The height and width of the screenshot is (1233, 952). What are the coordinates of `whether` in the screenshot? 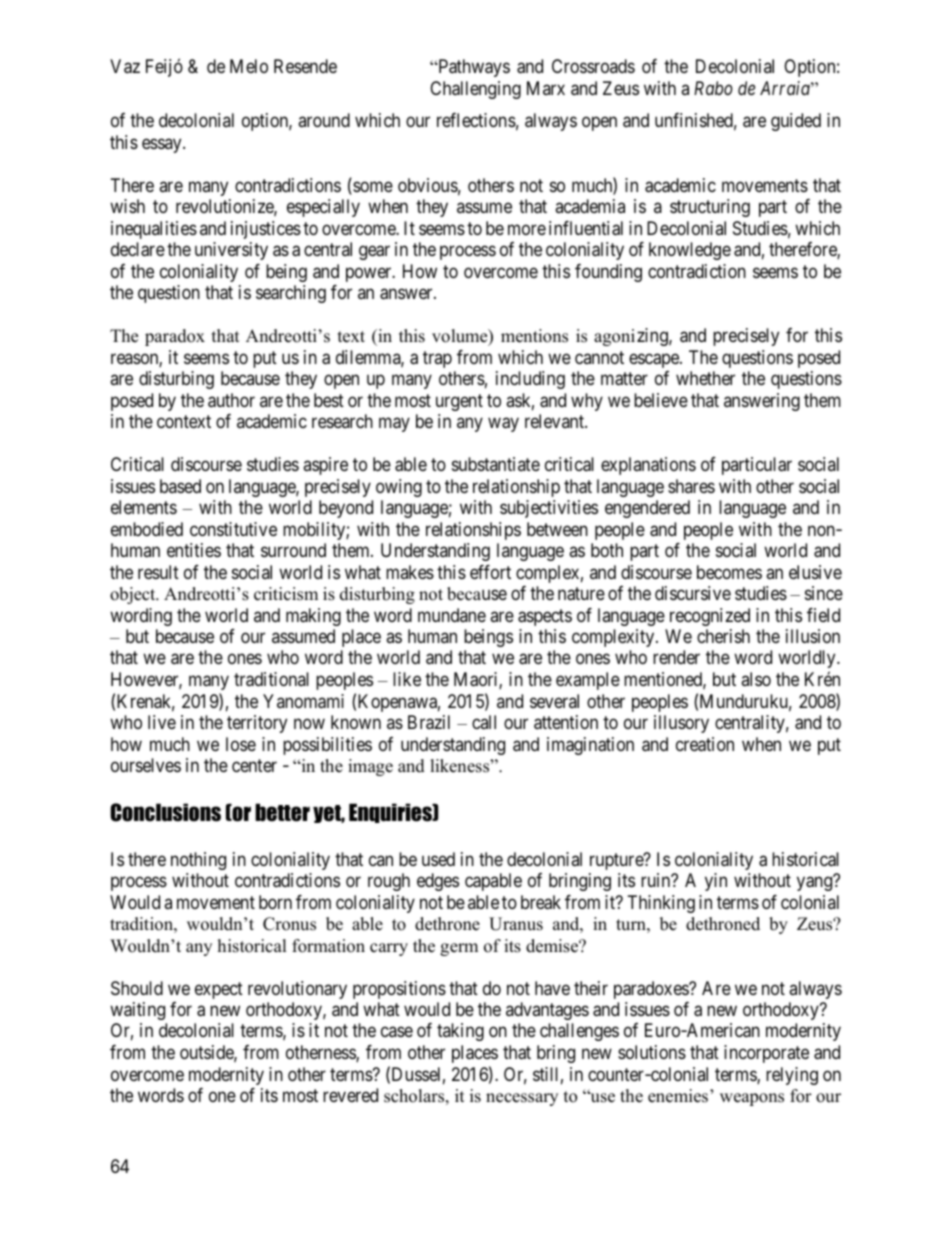 It's located at (705, 378).
